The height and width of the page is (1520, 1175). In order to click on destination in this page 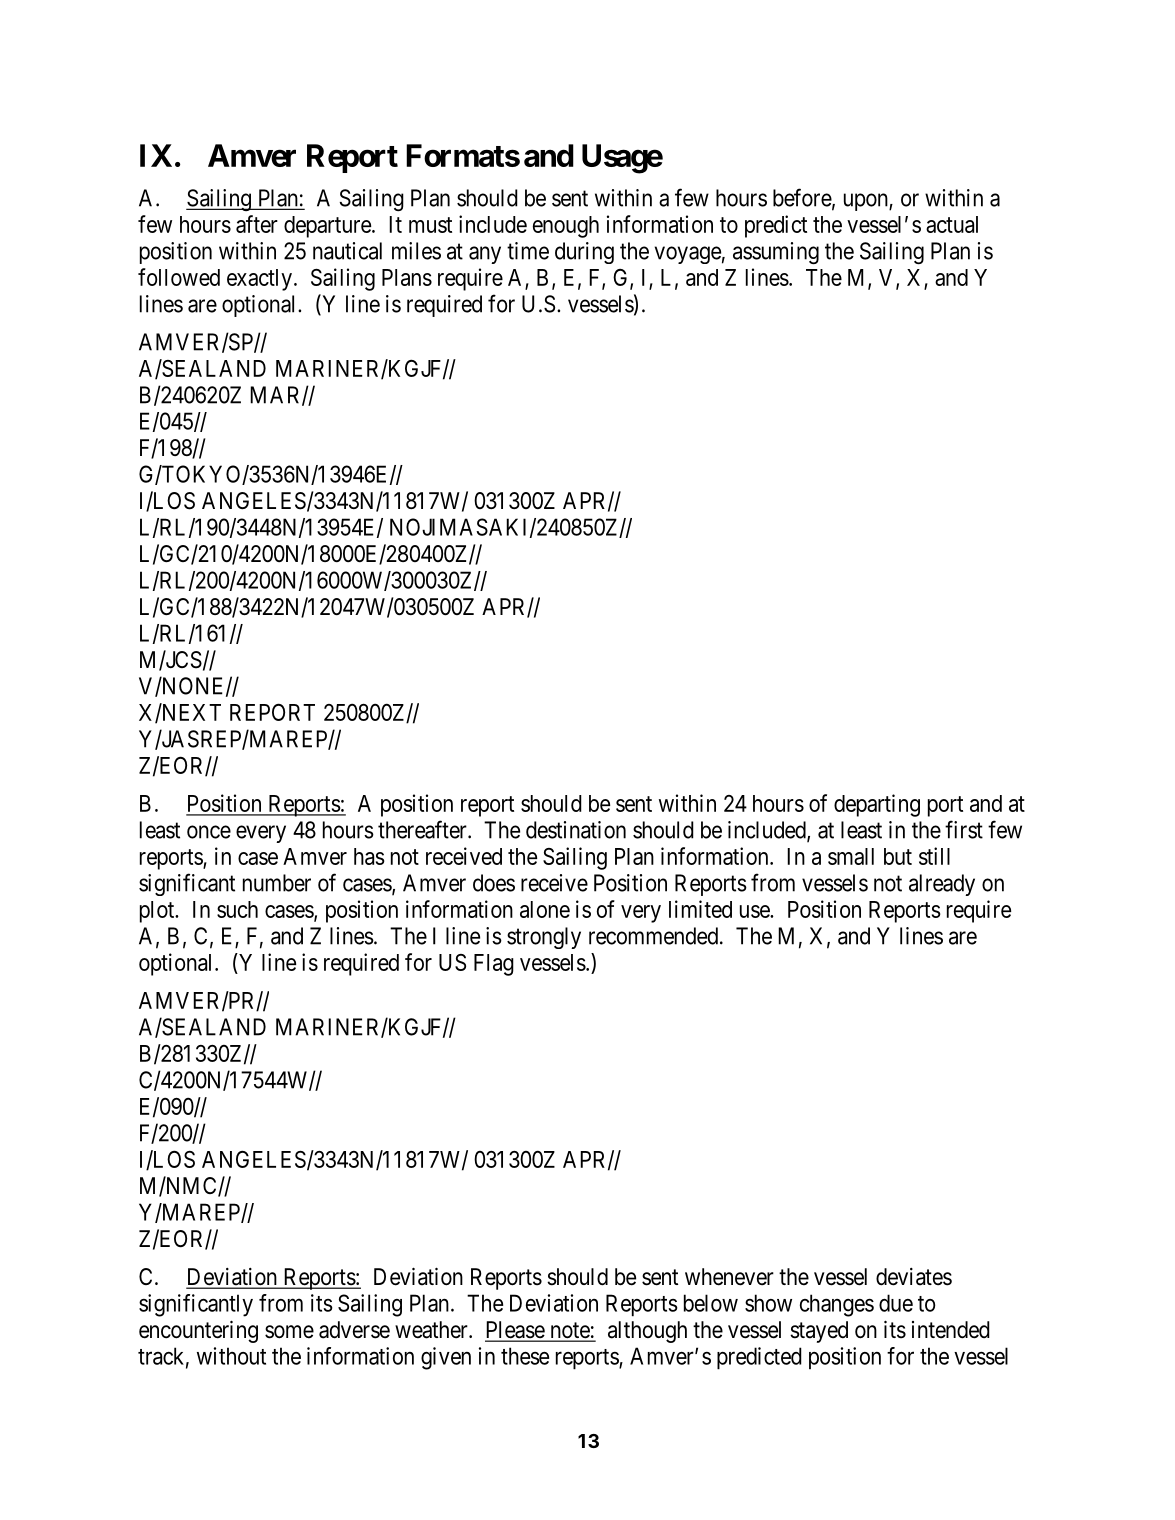, I will do `click(576, 830)`.
